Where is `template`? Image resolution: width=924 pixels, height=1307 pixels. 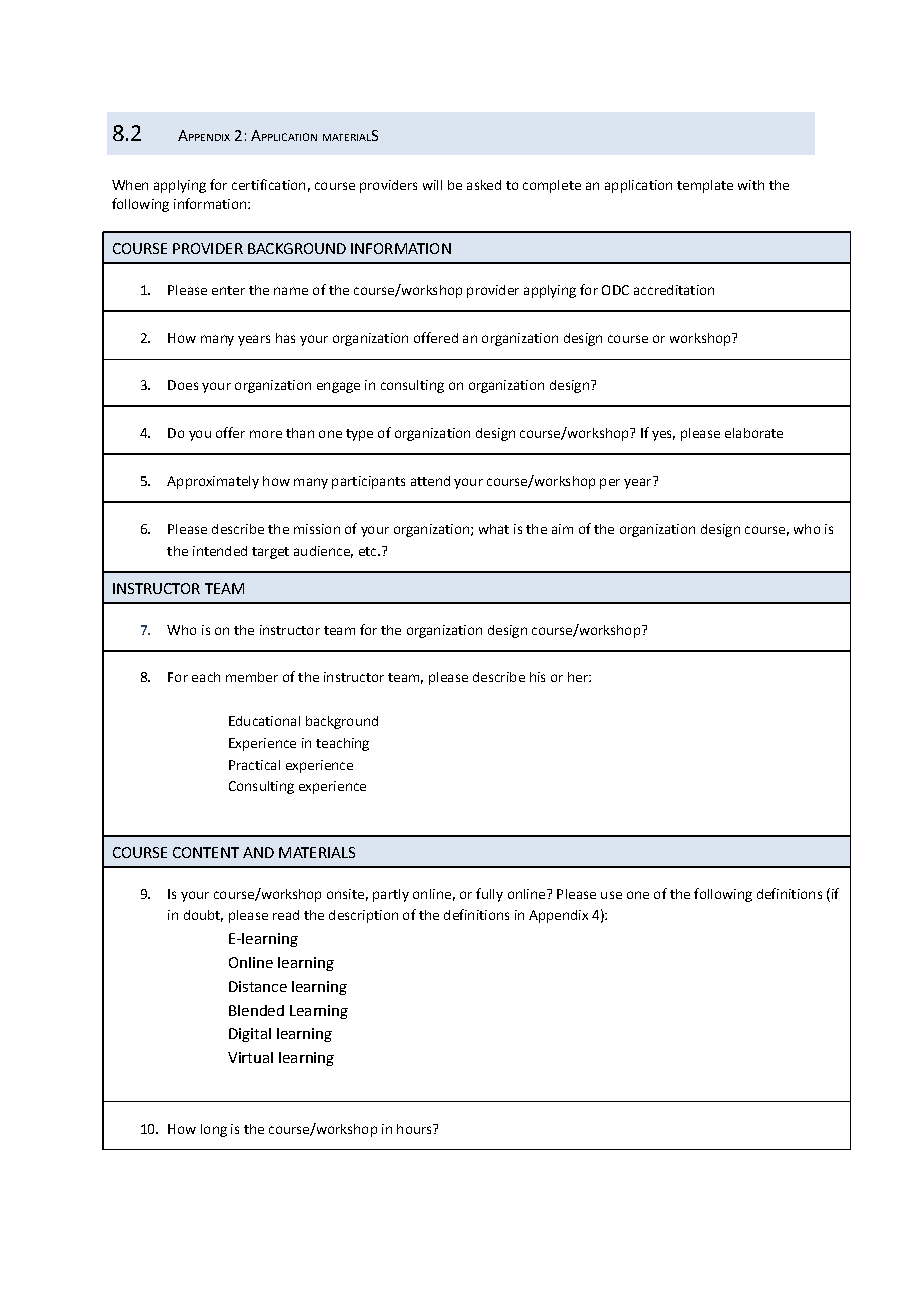
template is located at coordinates (705, 186).
